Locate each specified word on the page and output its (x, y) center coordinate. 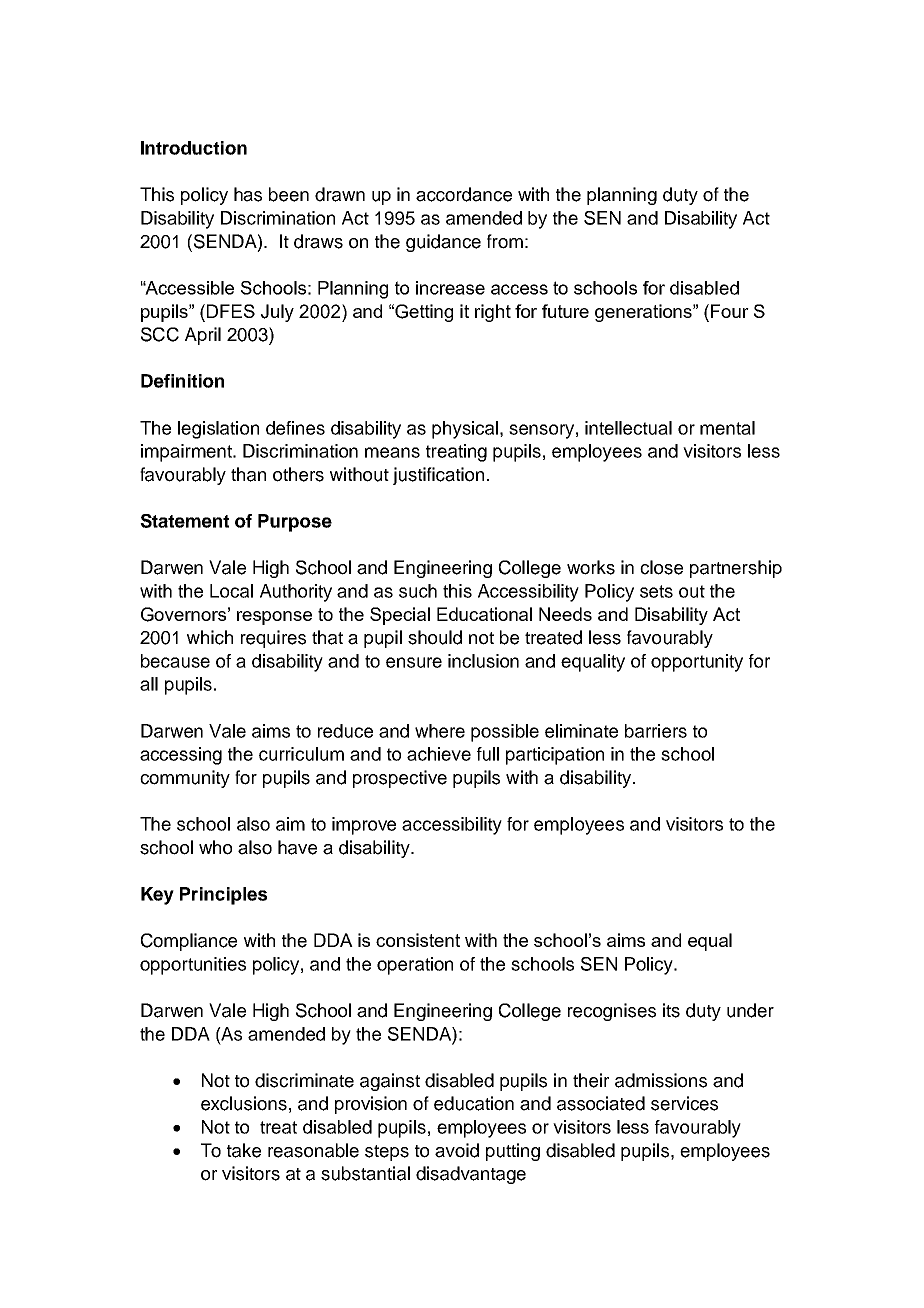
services (684, 1103)
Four (730, 311)
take (244, 1150)
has (248, 194)
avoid (457, 1150)
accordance (464, 194)
